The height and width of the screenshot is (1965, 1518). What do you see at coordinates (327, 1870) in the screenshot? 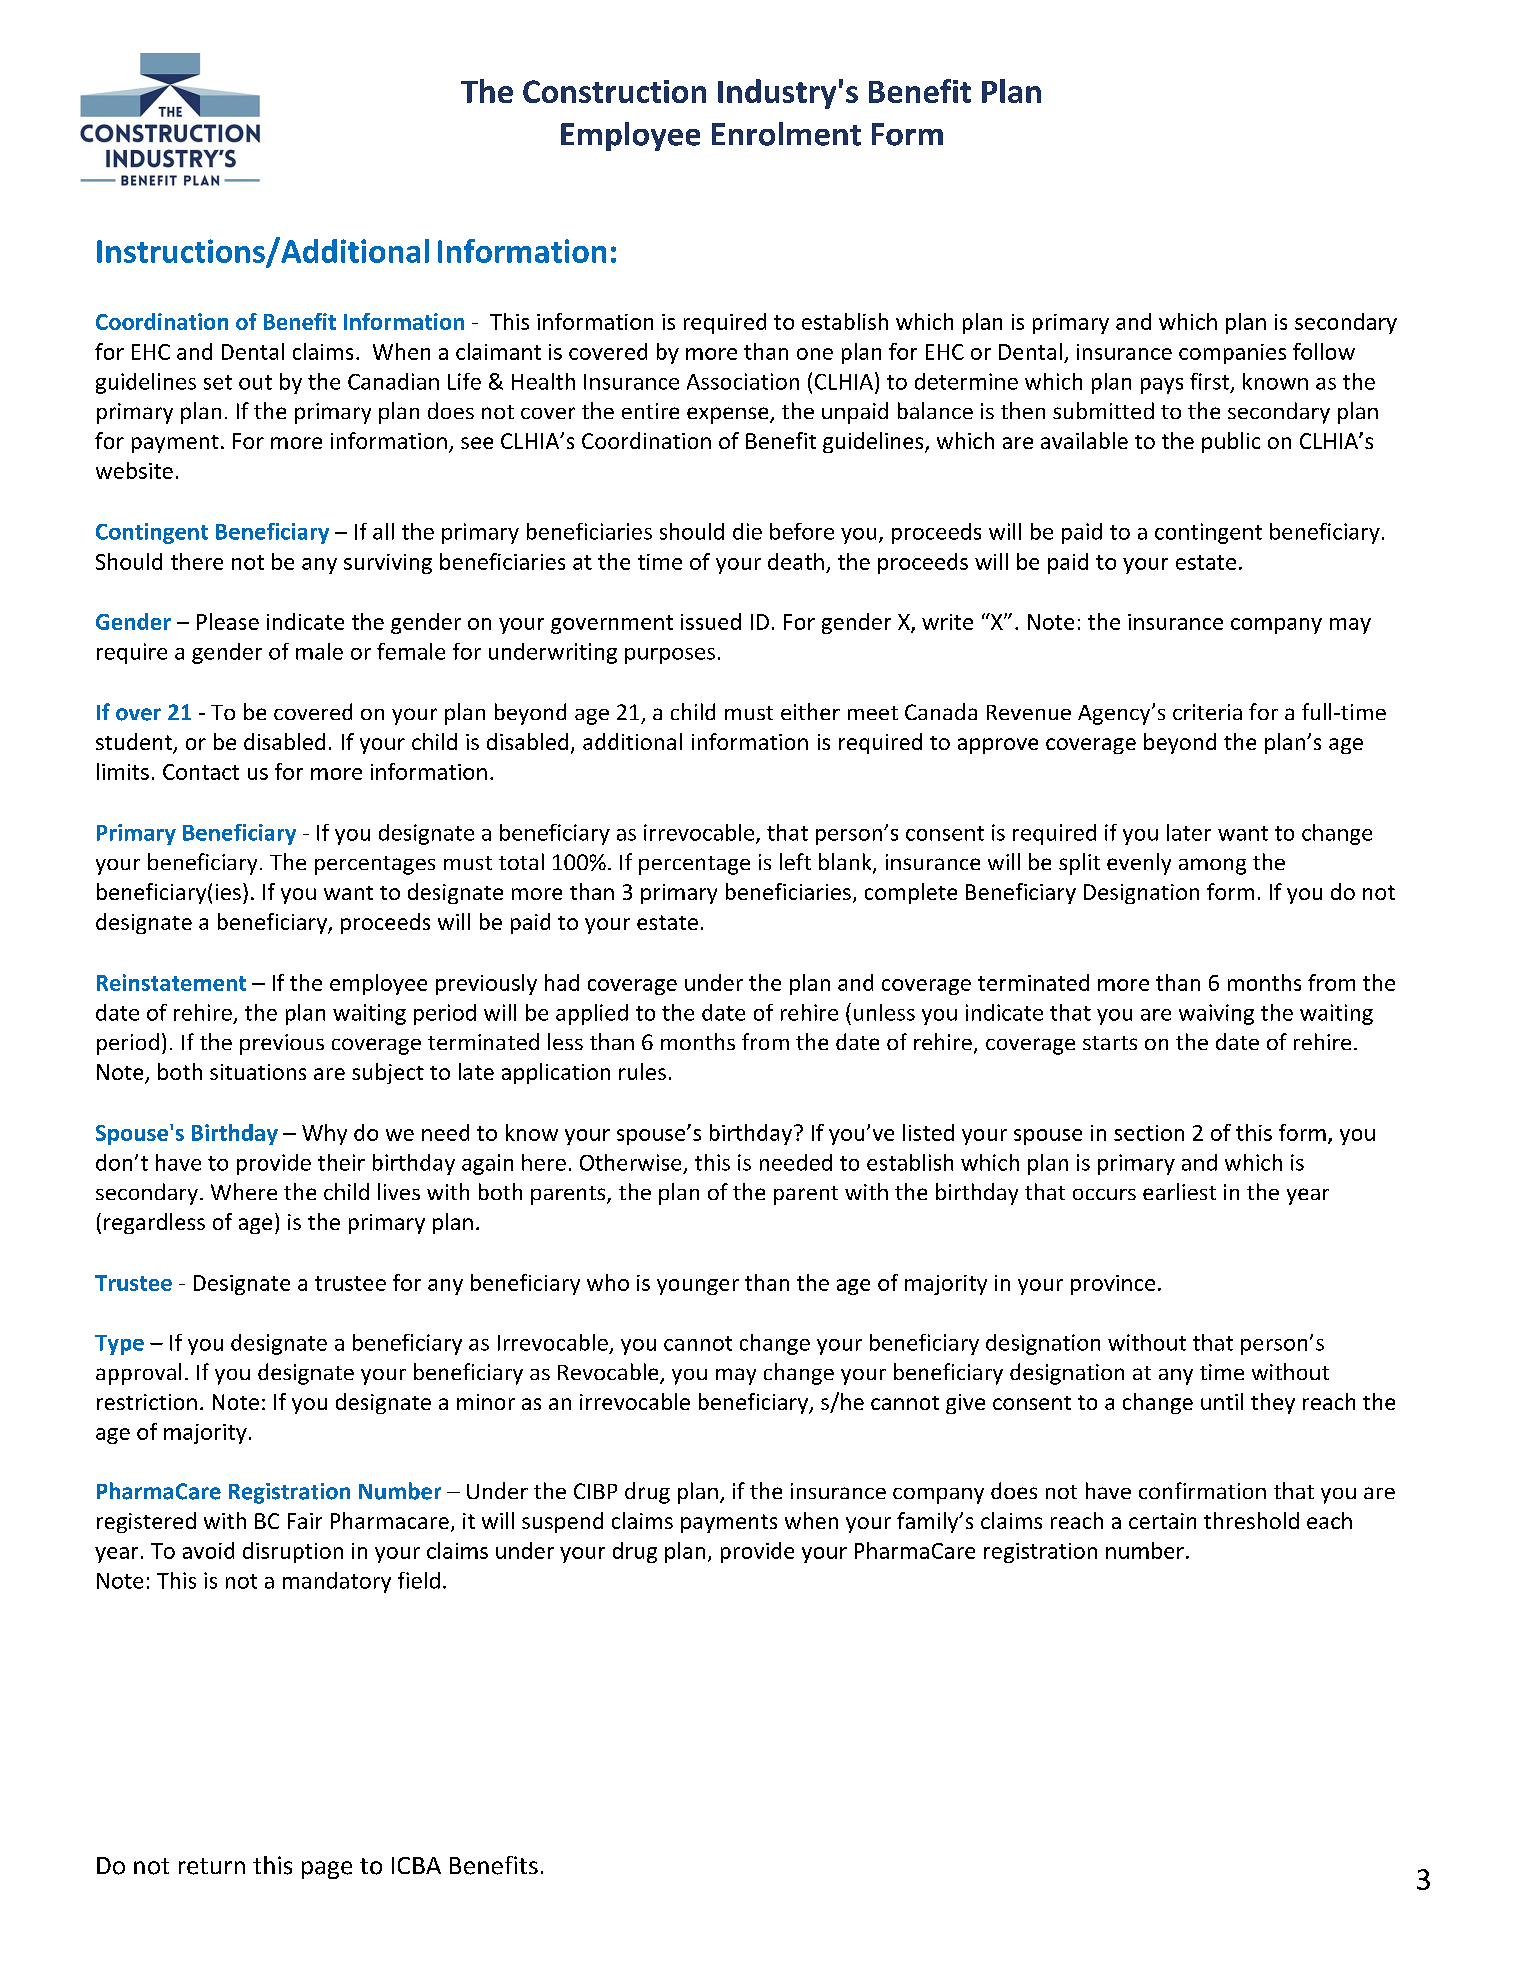
I see `page` at bounding box center [327, 1870].
